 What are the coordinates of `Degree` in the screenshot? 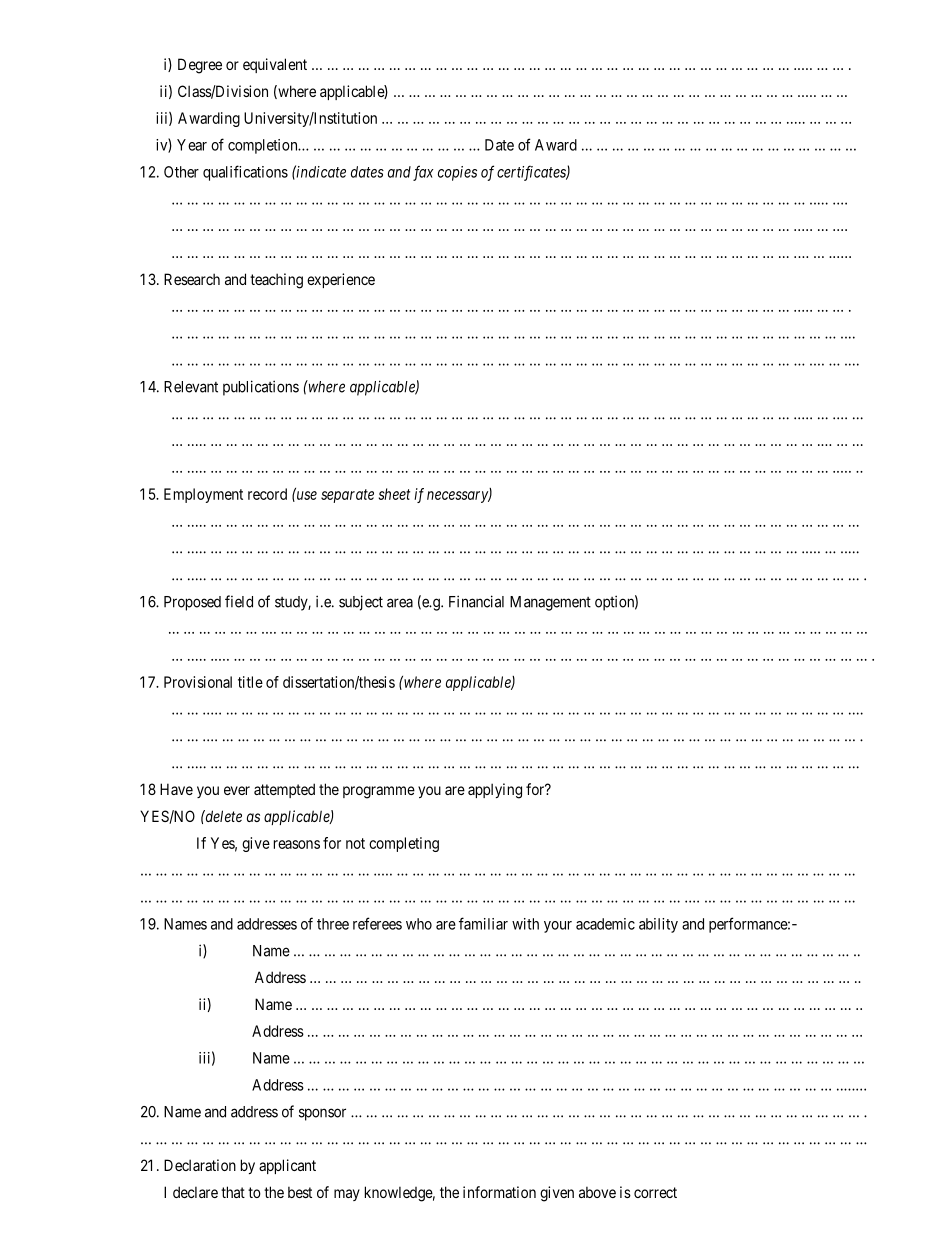 It's located at (200, 66).
